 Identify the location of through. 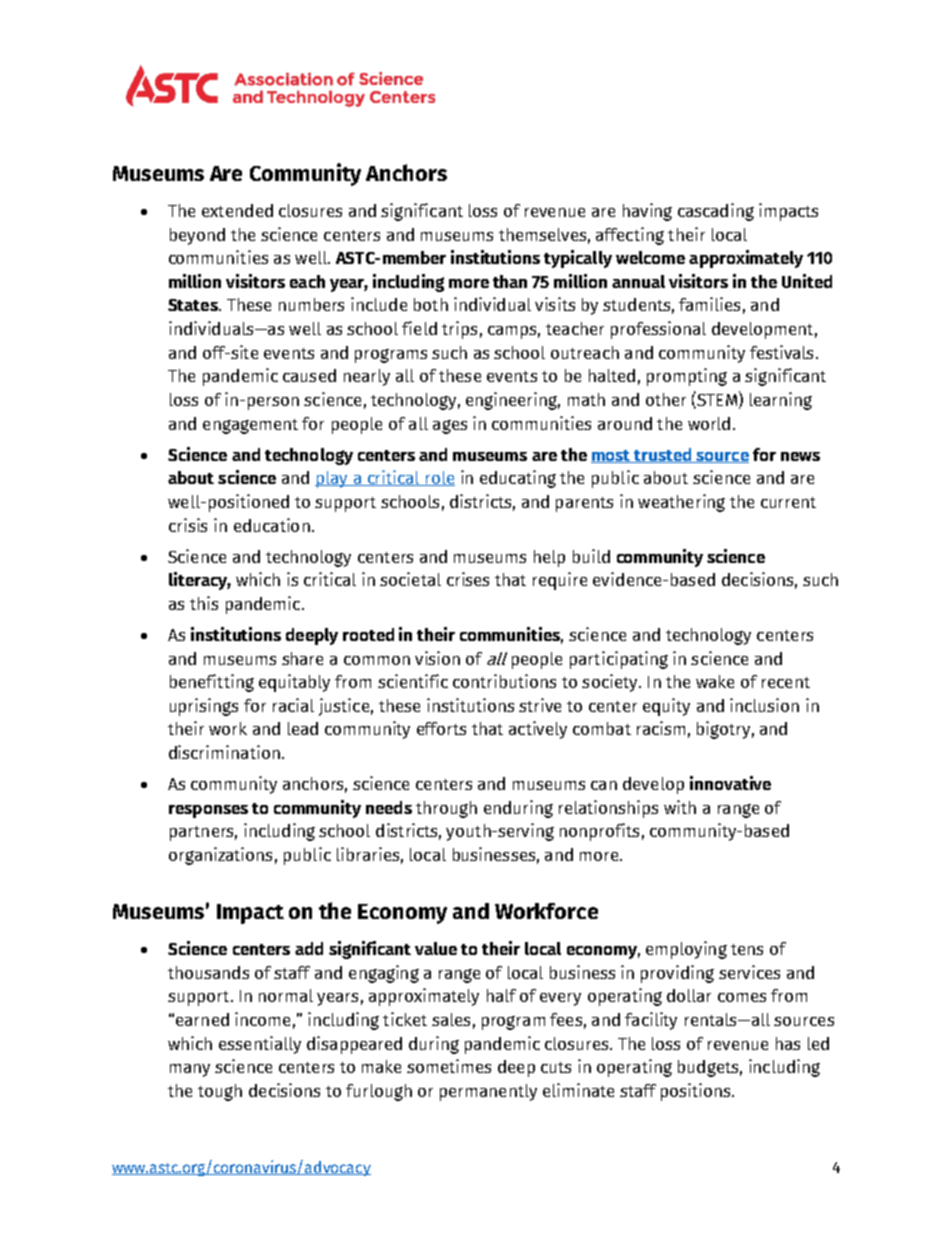
(446, 809).
